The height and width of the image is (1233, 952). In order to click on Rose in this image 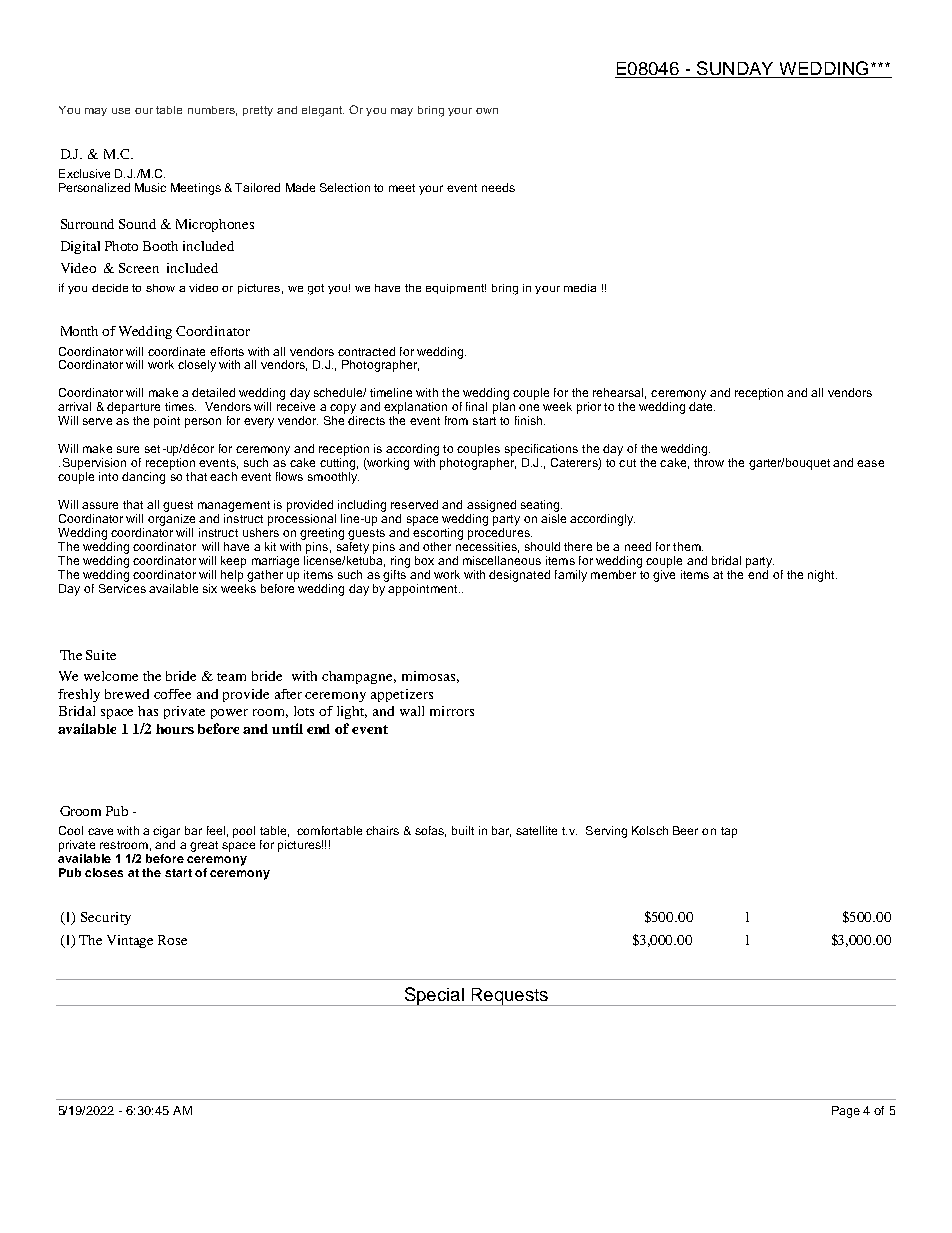, I will do `click(172, 940)`.
